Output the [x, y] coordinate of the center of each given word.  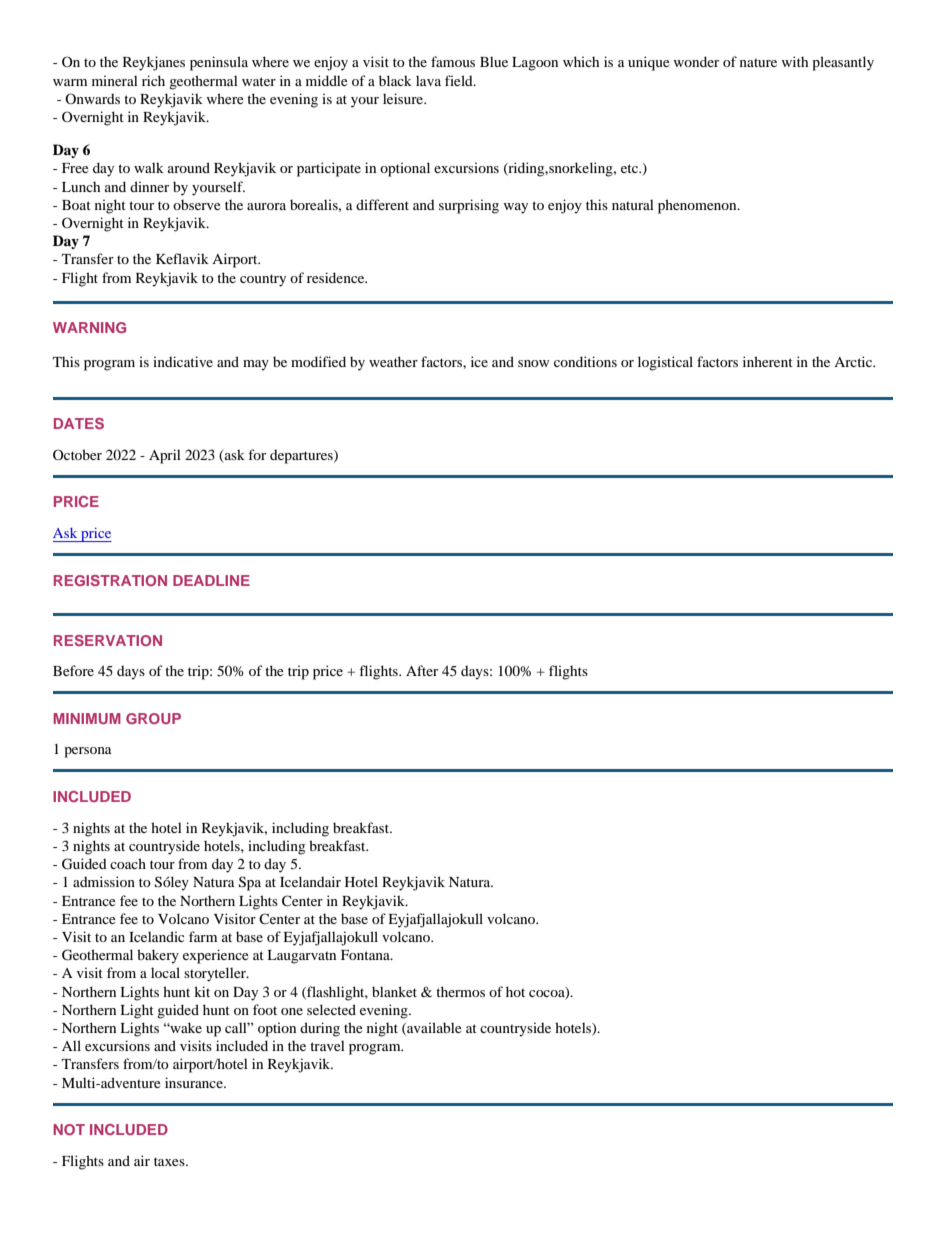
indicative [183, 361]
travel [327, 1045]
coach [128, 863]
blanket [394, 991]
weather [393, 361]
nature [758, 62]
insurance [195, 1082]
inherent [768, 361]
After [422, 670]
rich [153, 80]
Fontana [366, 955]
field [460, 80]
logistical [665, 363]
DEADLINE [211, 580]
